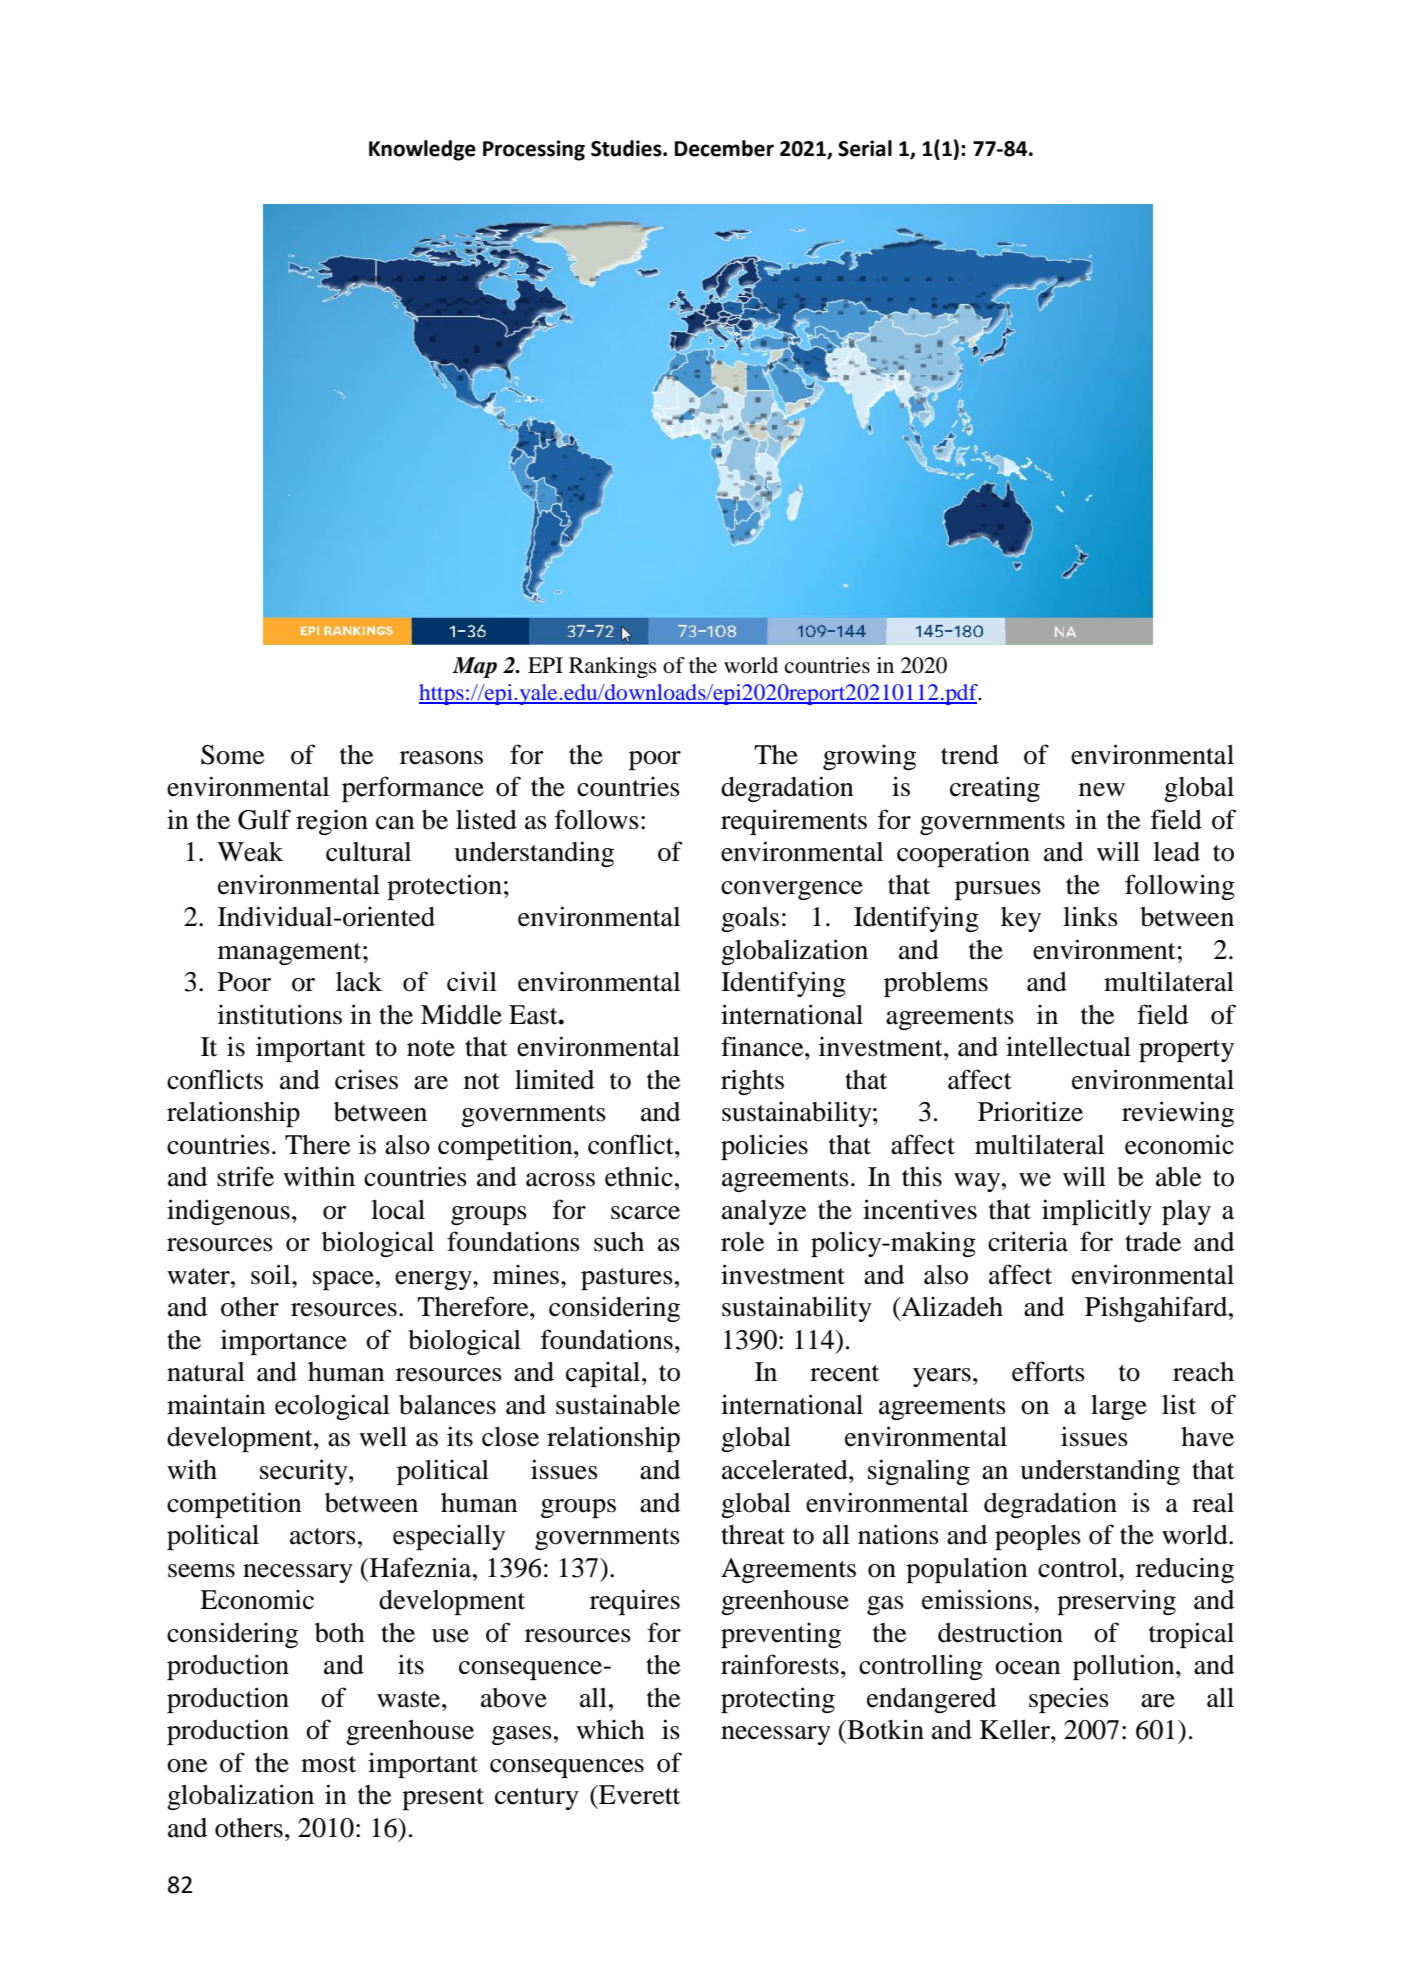 The width and height of the screenshot is (1402, 1983). I want to click on security, so click(305, 1472).
